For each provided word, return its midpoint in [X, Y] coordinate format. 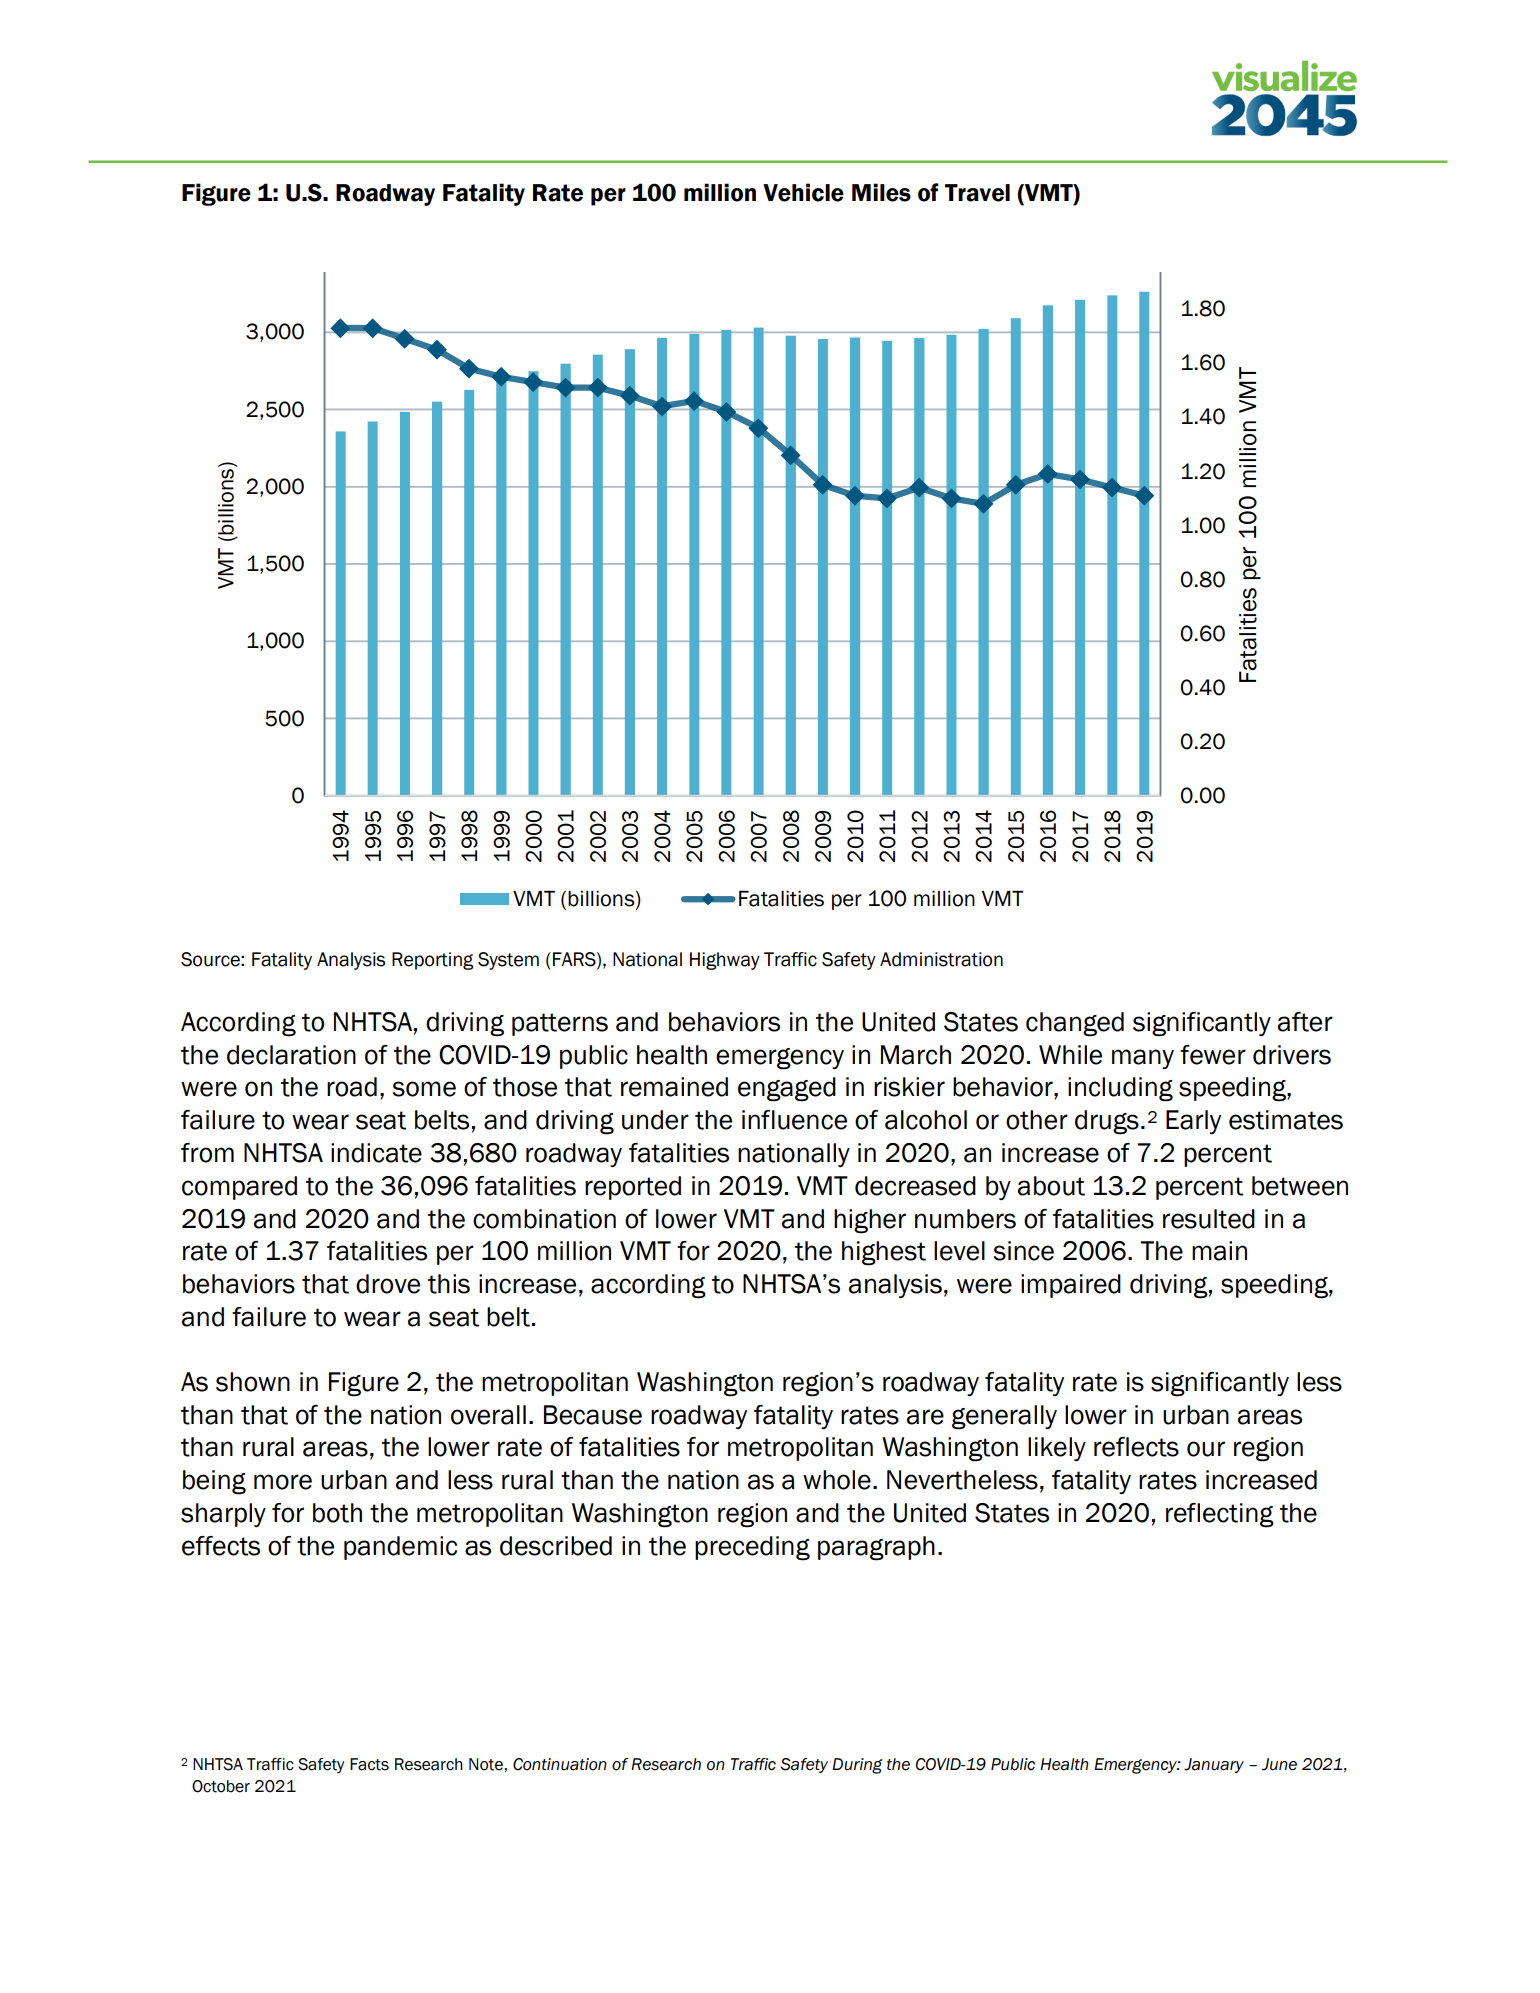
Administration [941, 959]
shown [253, 1382]
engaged [787, 1089]
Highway [725, 961]
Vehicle [803, 192]
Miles [881, 192]
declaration [291, 1055]
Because [593, 1415]
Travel [977, 193]
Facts [369, 1764]
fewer [1213, 1055]
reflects [1136, 1447]
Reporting [432, 961]
